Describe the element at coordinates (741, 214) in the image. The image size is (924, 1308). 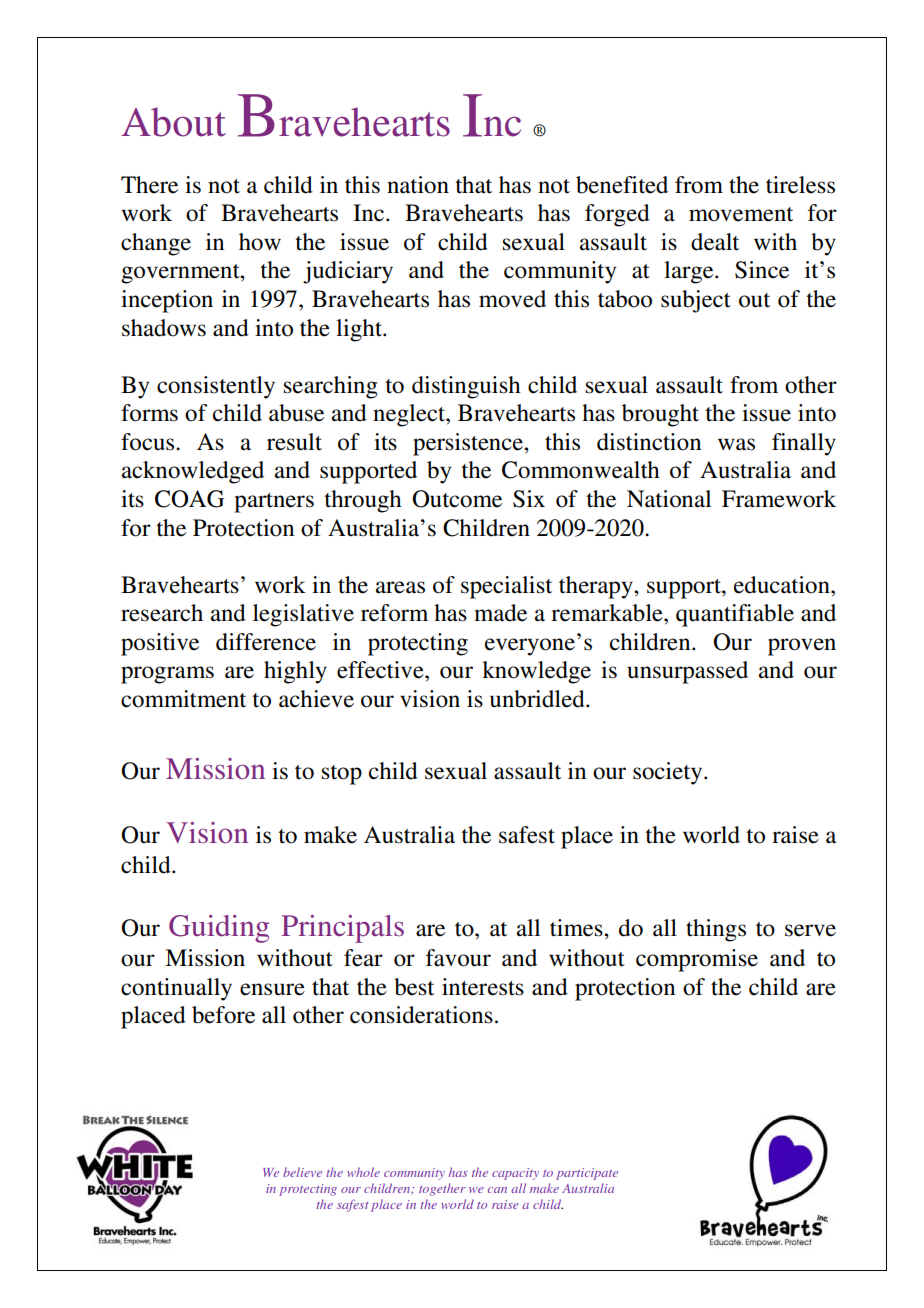
I see `movement` at that location.
